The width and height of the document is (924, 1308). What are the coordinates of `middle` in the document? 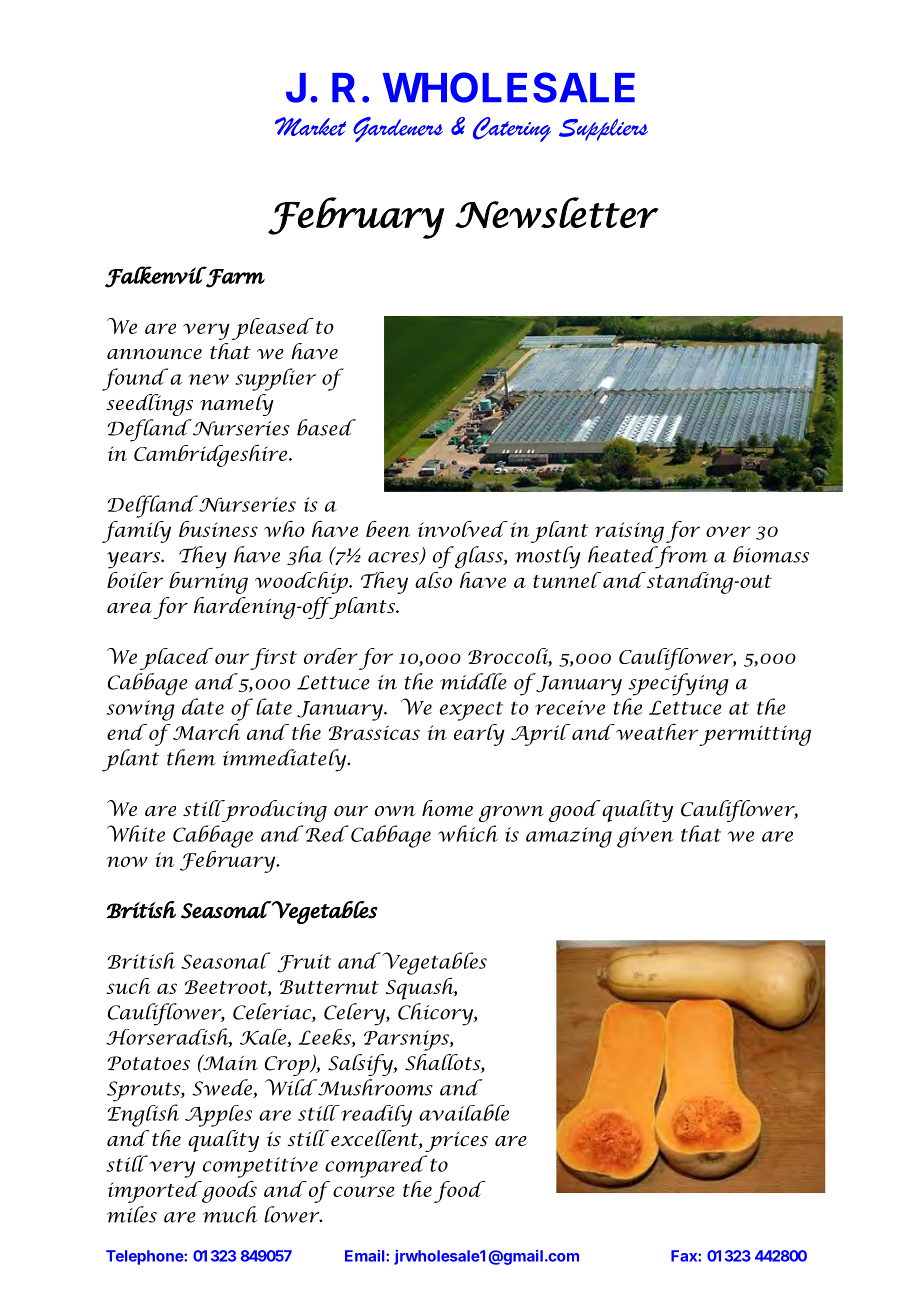 It's located at (473, 681).
